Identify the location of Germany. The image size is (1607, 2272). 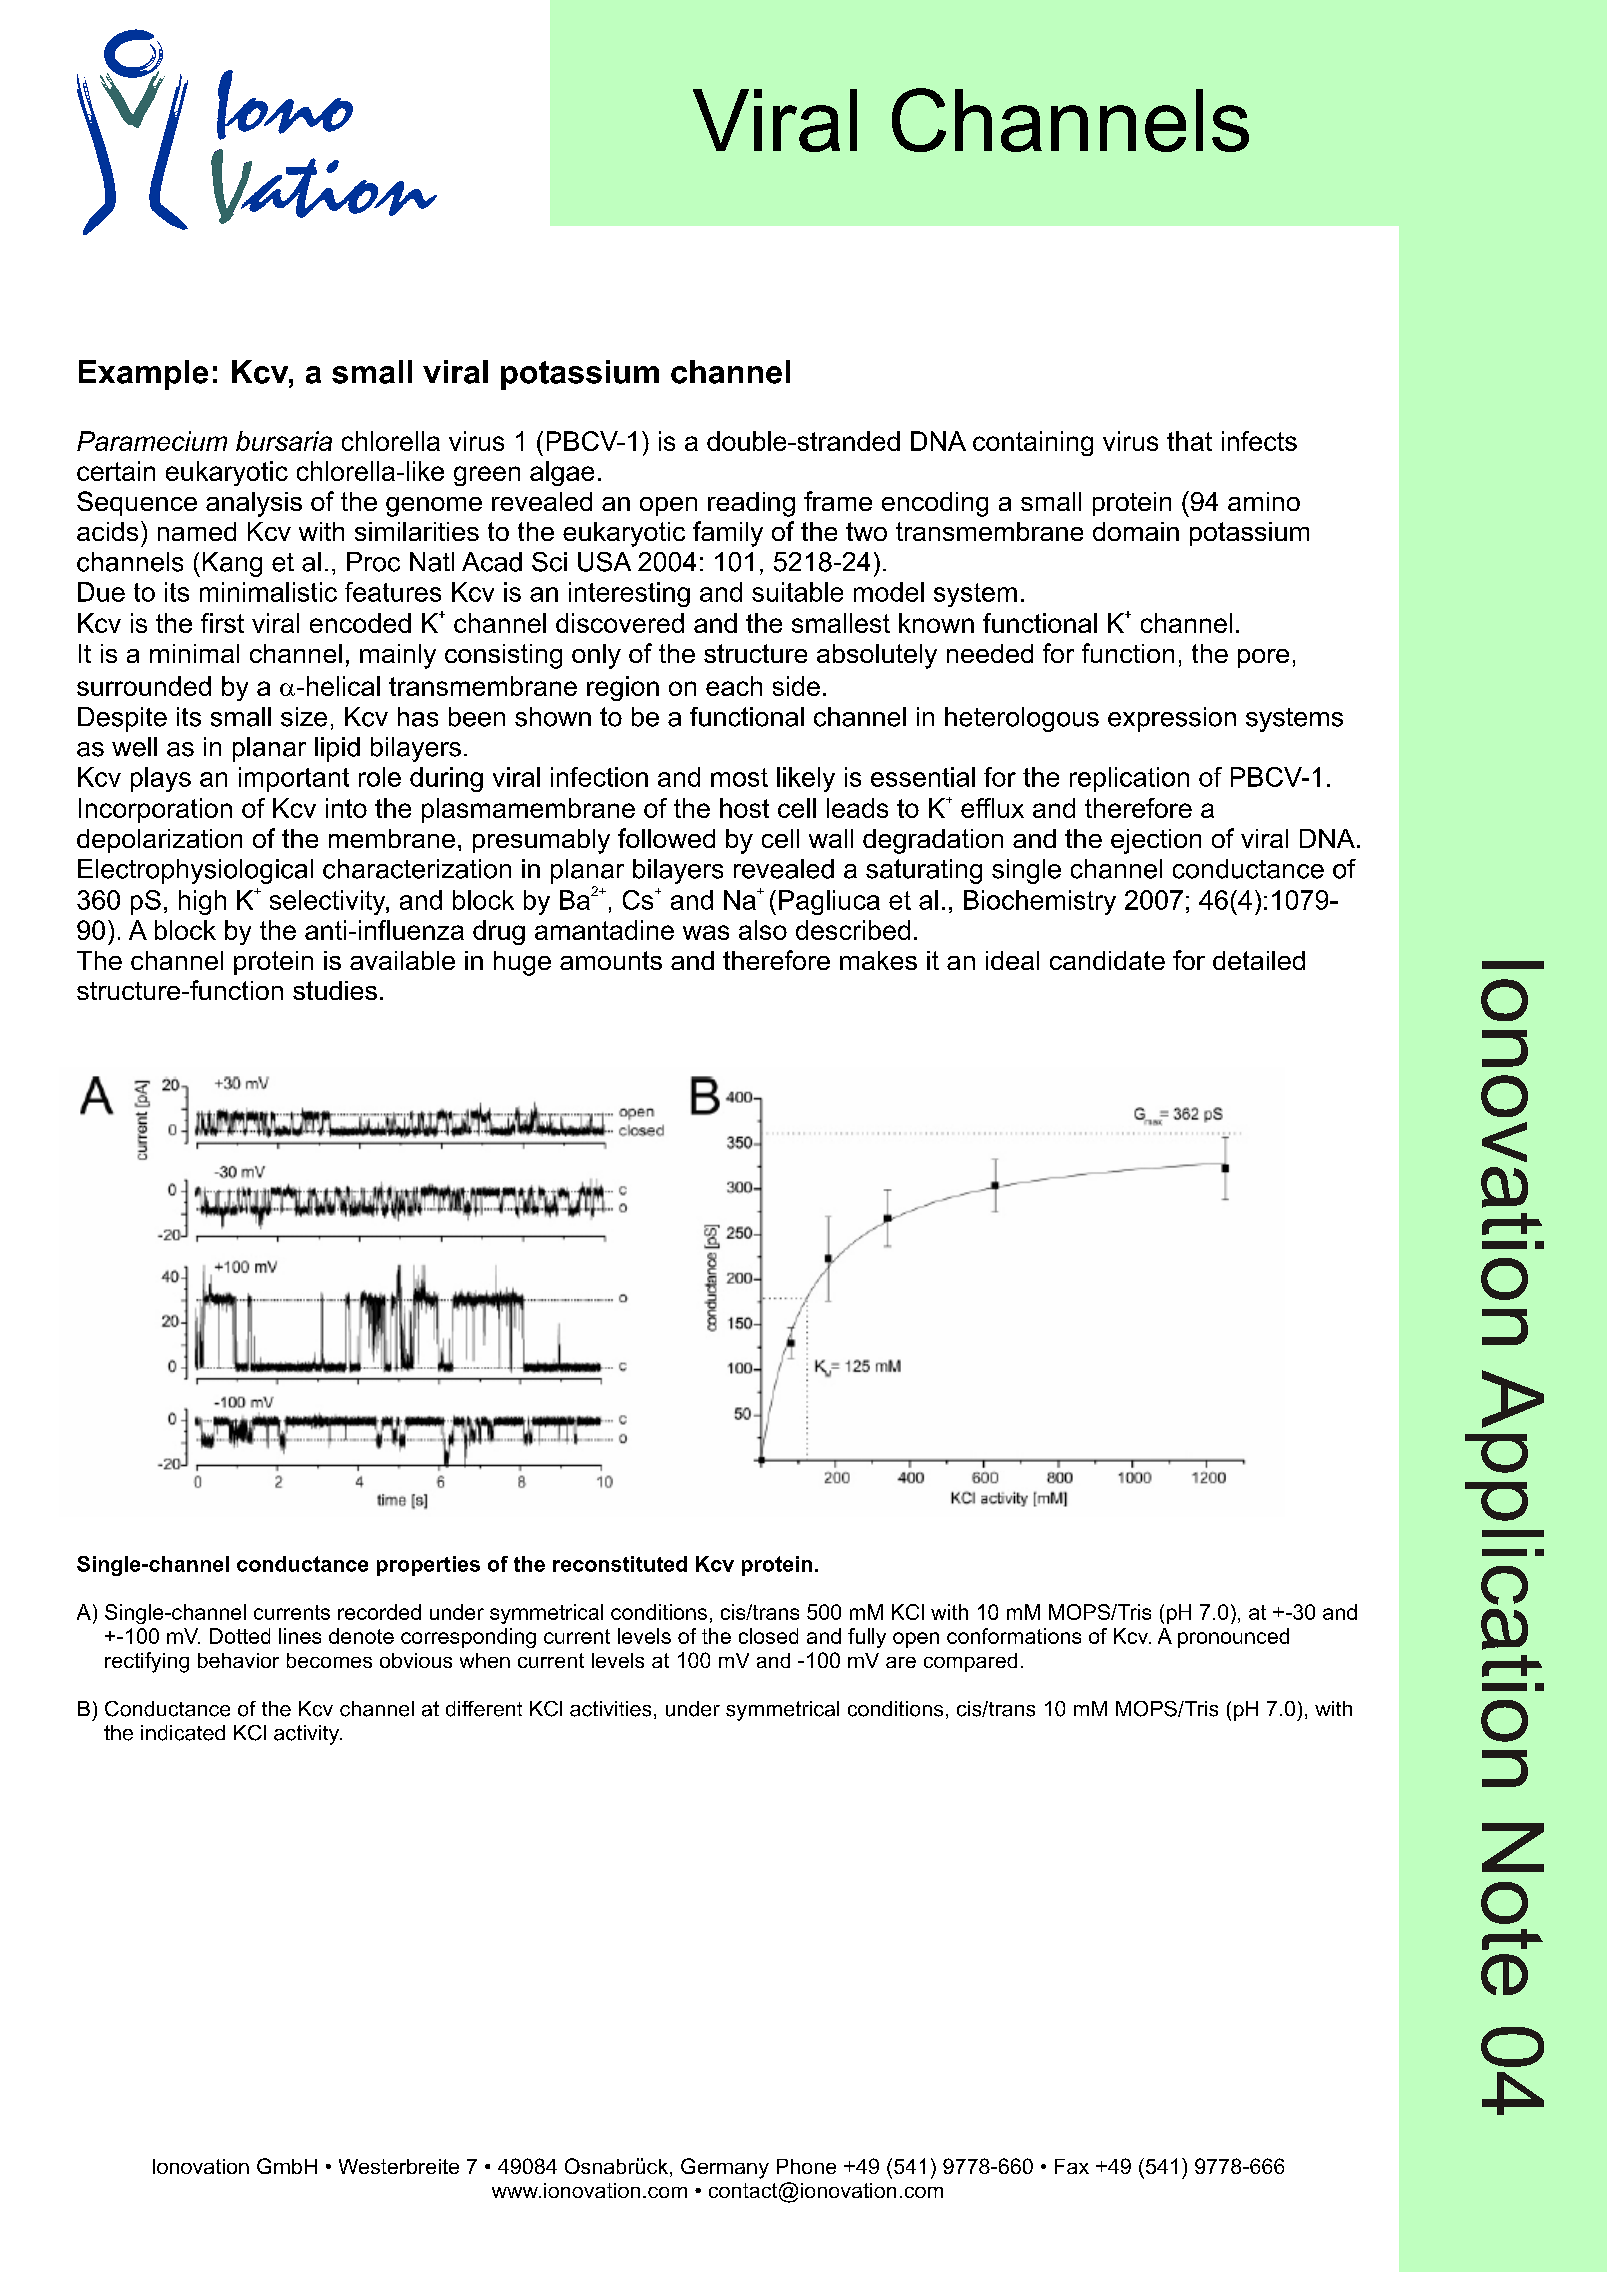
(725, 2168).
